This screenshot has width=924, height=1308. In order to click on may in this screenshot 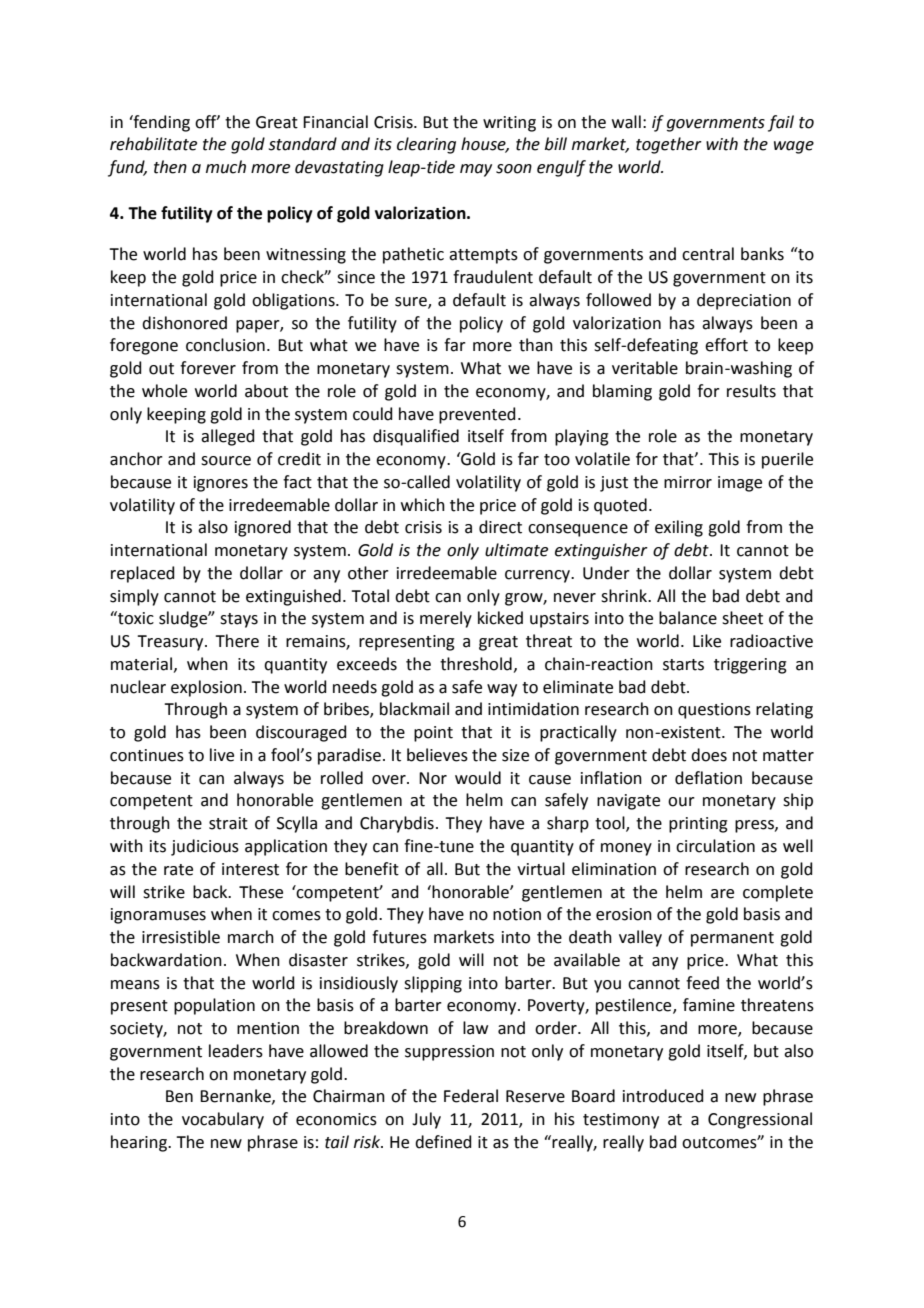, I will do `click(476, 170)`.
